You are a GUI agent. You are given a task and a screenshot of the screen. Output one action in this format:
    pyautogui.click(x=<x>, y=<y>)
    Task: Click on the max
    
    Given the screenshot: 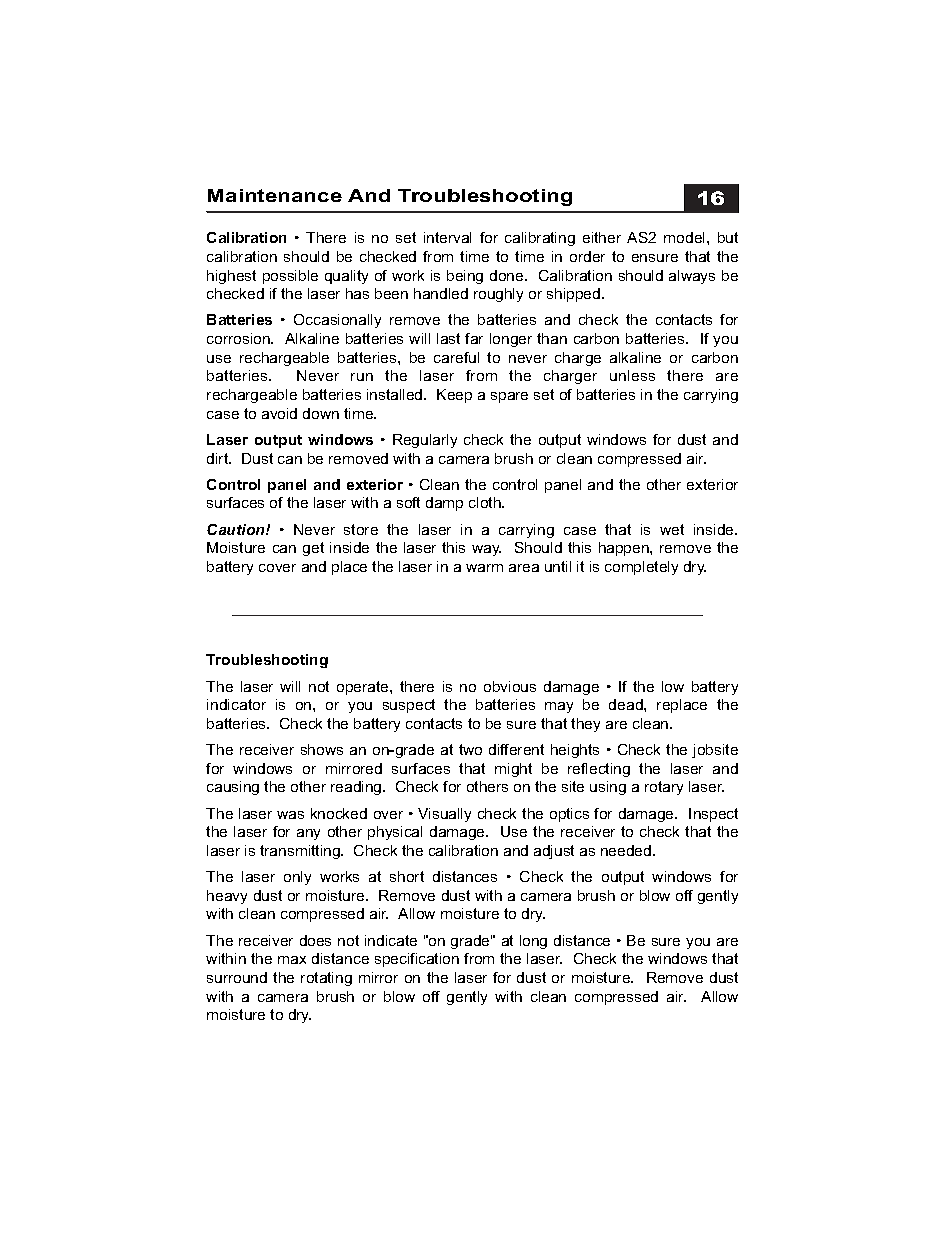 What is the action you would take?
    pyautogui.click(x=292, y=960)
